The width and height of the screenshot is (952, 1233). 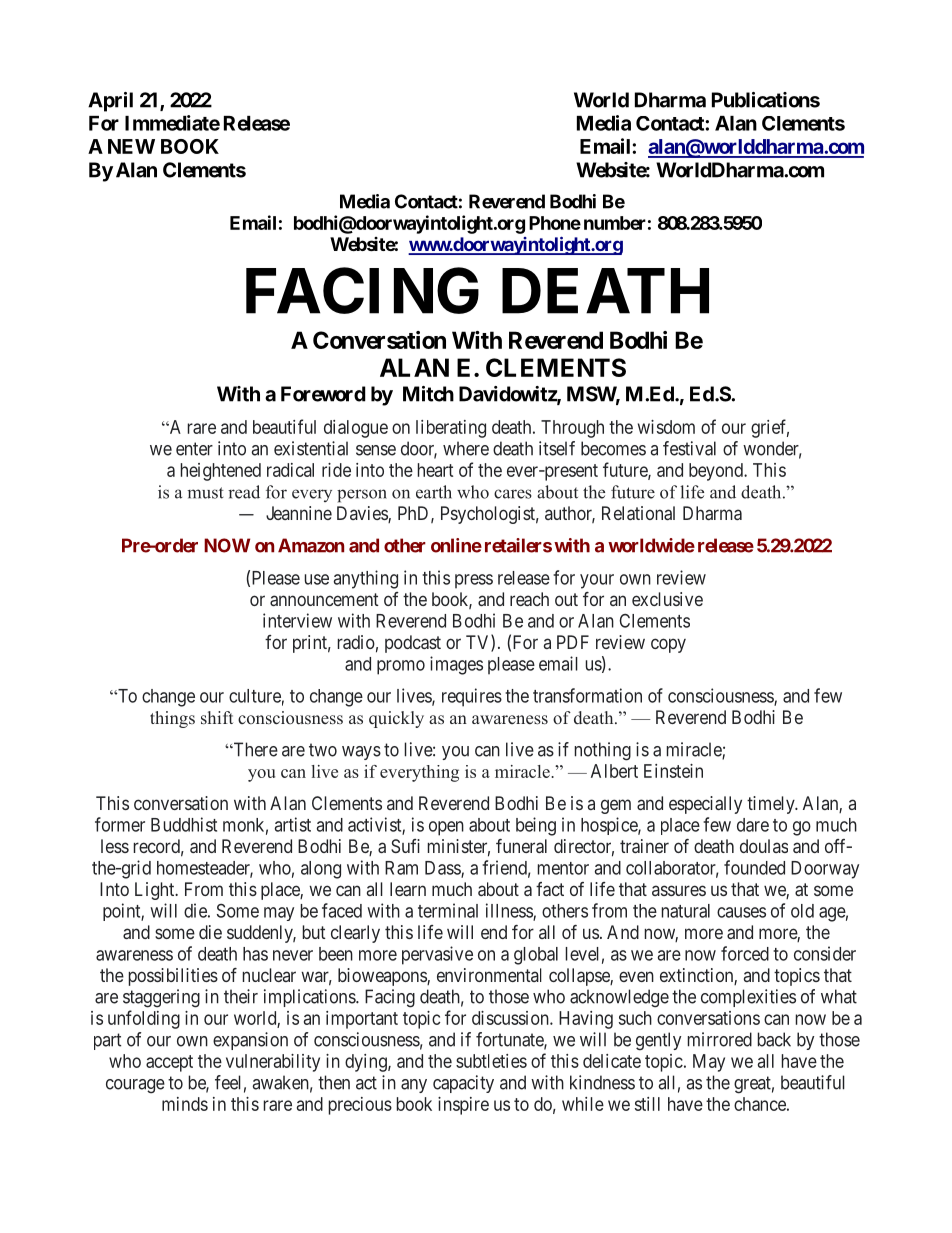 What do you see at coordinates (555, 223) in the screenshot?
I see `Phone` at bounding box center [555, 223].
